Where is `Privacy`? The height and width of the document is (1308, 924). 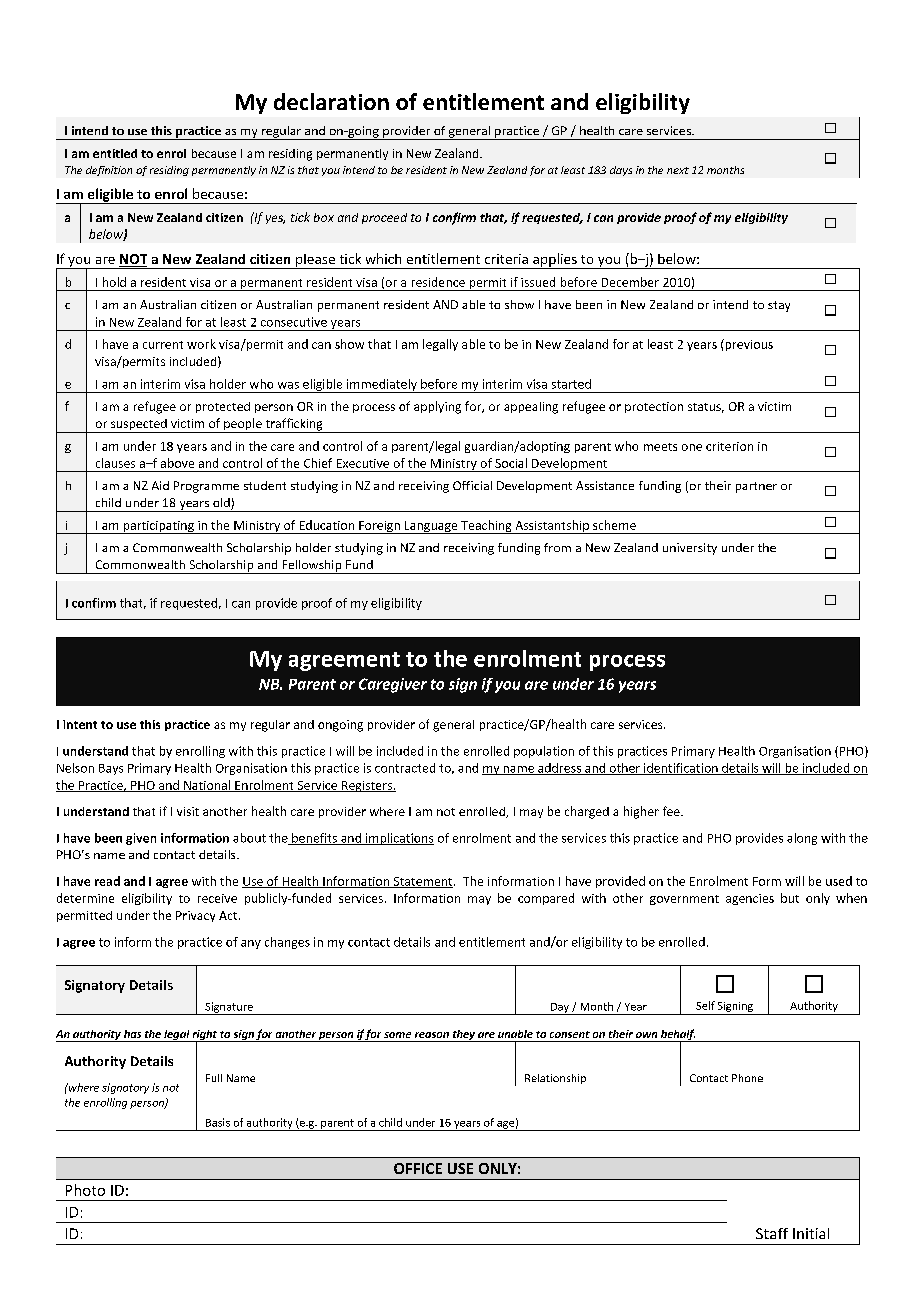
Privacy is located at coordinates (195, 916).
